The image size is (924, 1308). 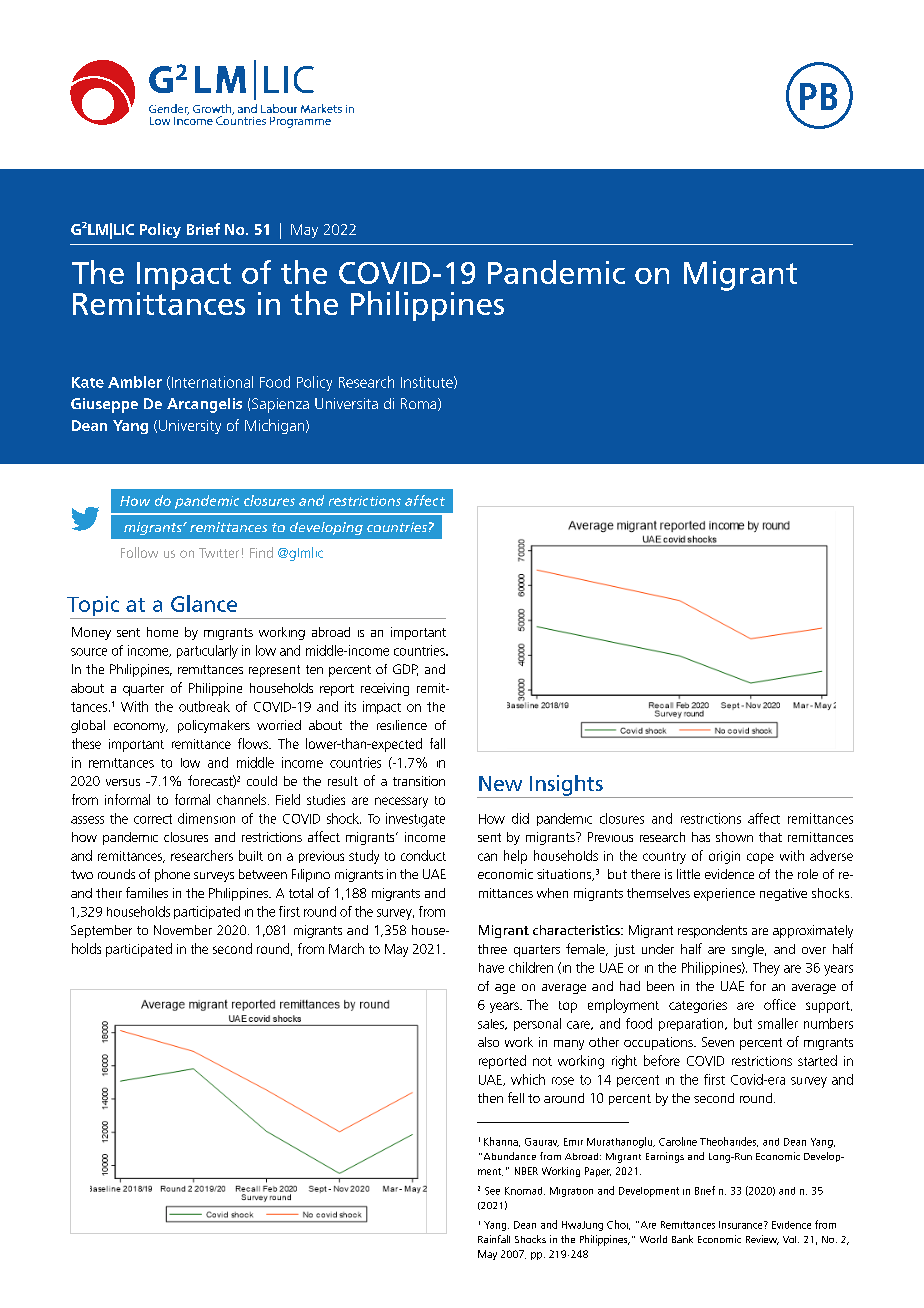 I want to click on Universita, so click(x=346, y=403).
